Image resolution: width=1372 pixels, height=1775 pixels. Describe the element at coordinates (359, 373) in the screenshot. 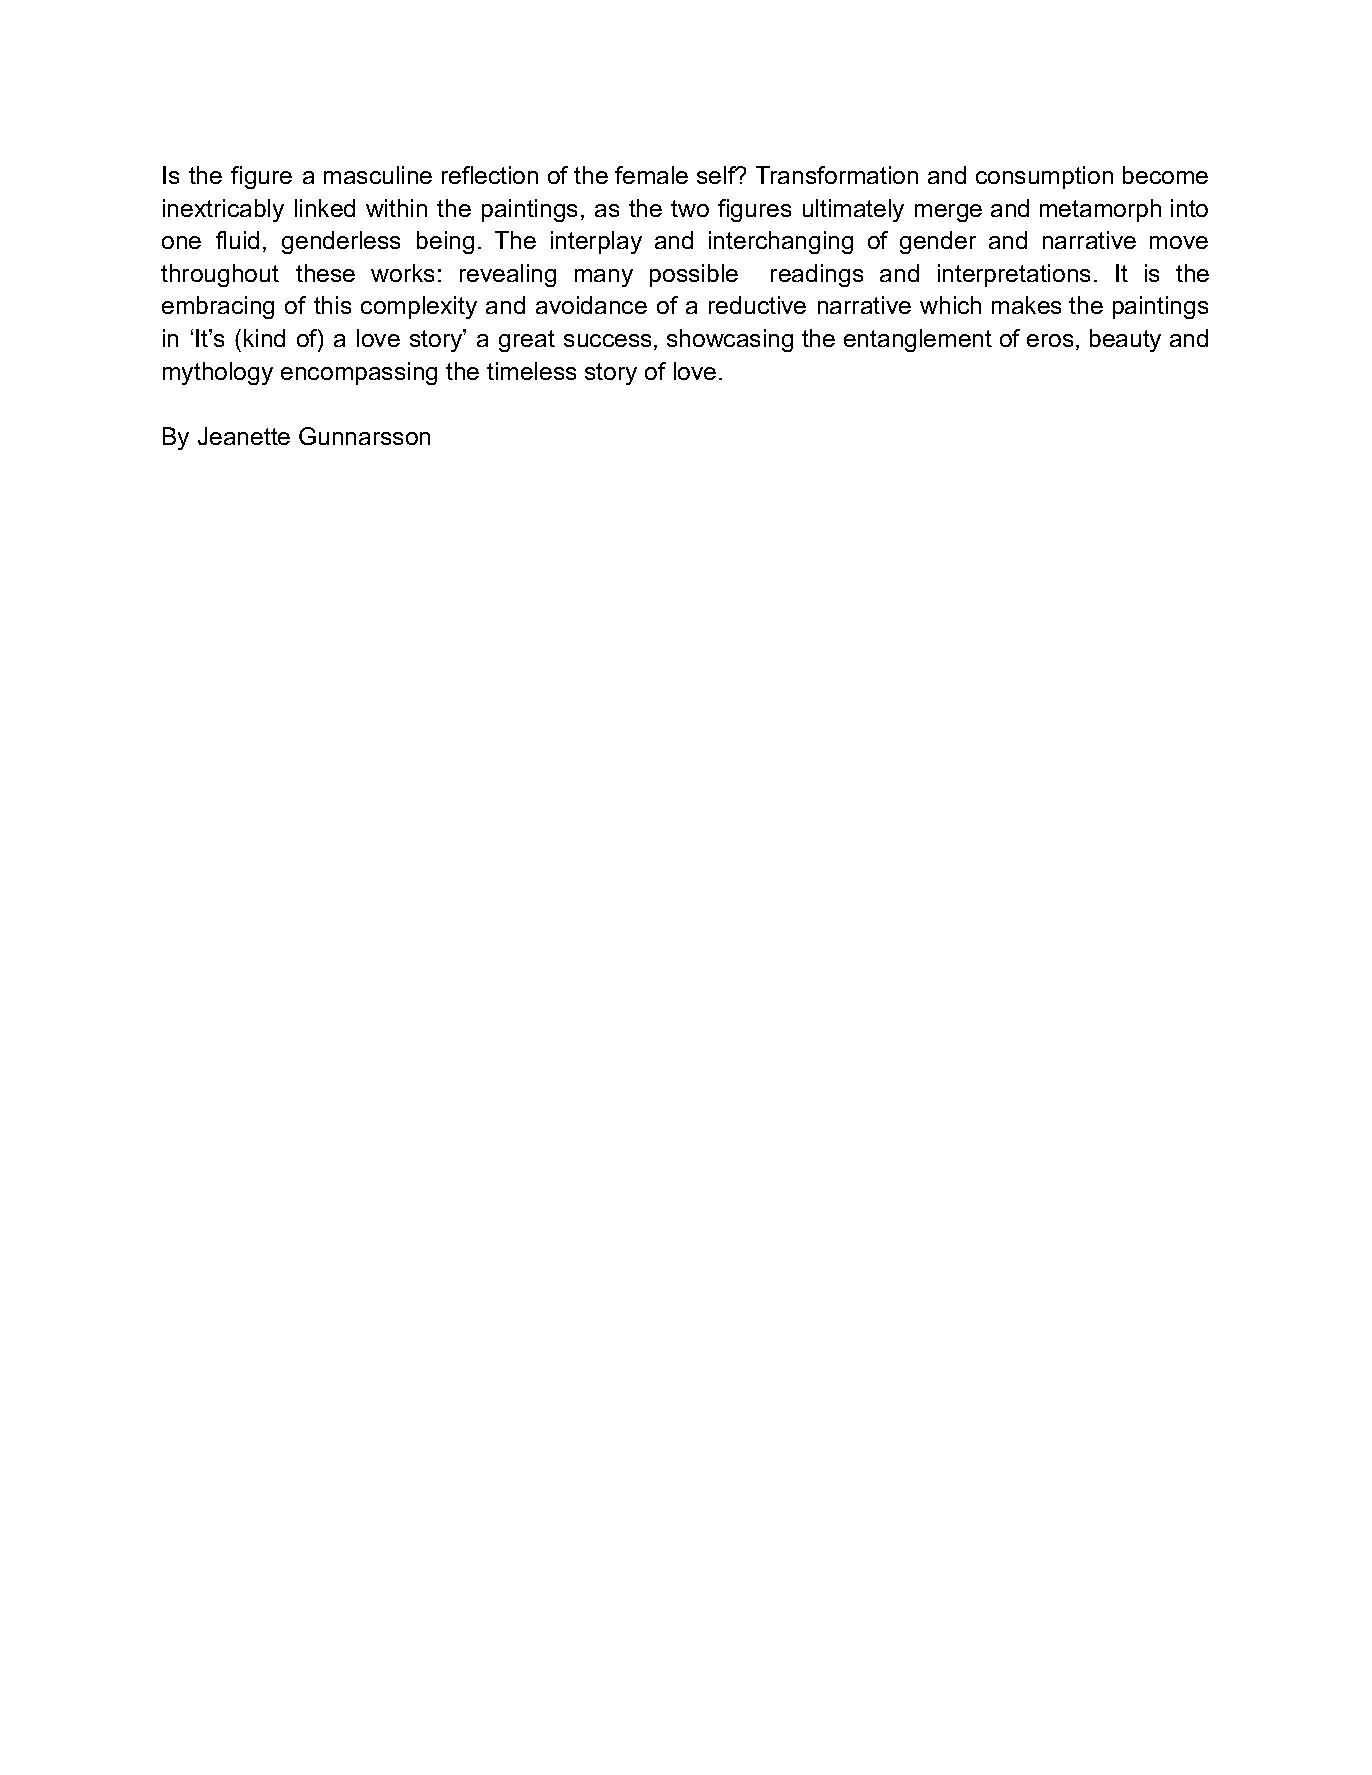

I see `encompassing` at that location.
